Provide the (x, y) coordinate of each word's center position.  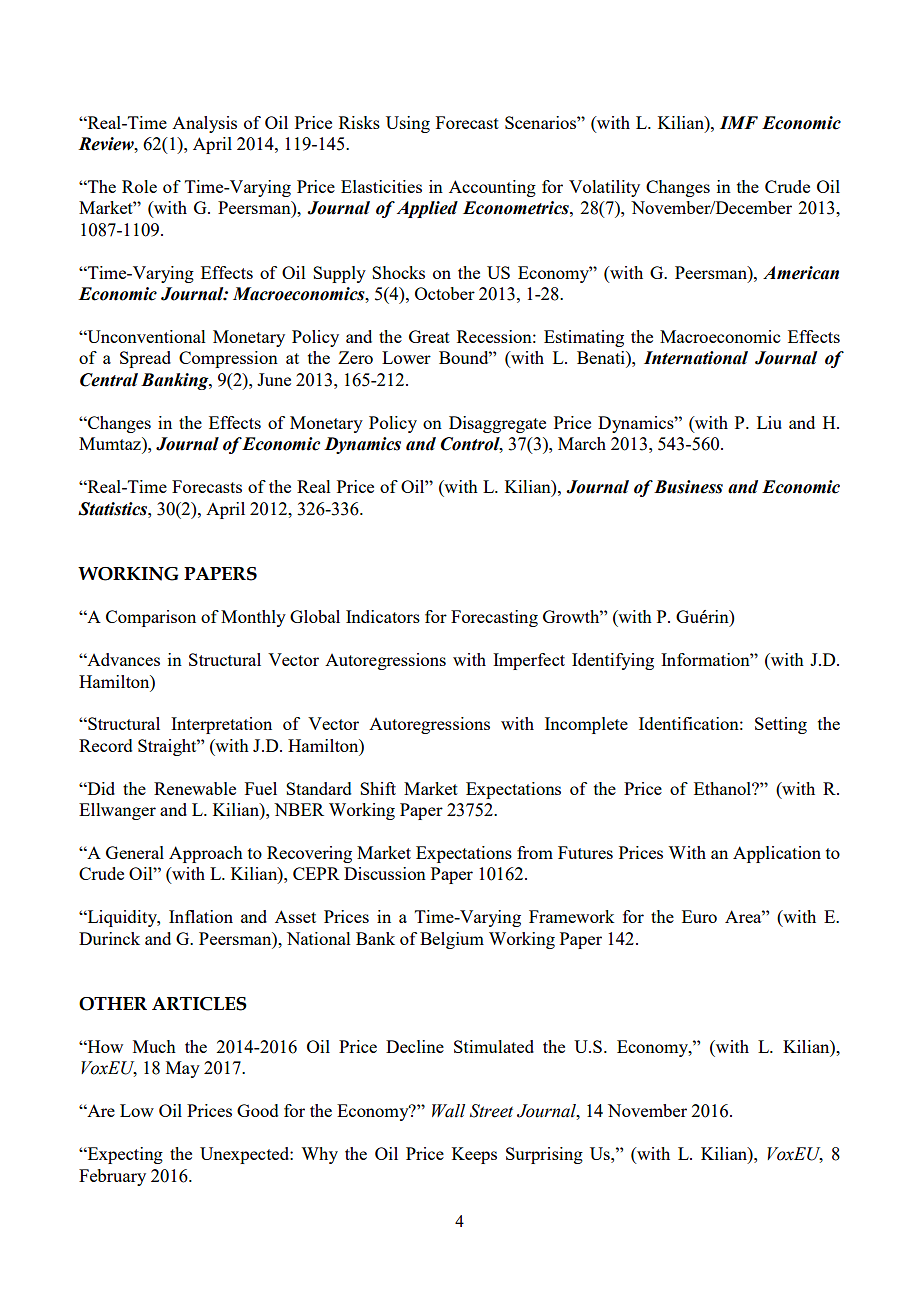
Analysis (204, 124)
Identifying (613, 661)
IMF (739, 122)
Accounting (492, 188)
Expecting (124, 1155)
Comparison (151, 618)
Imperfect (529, 661)
